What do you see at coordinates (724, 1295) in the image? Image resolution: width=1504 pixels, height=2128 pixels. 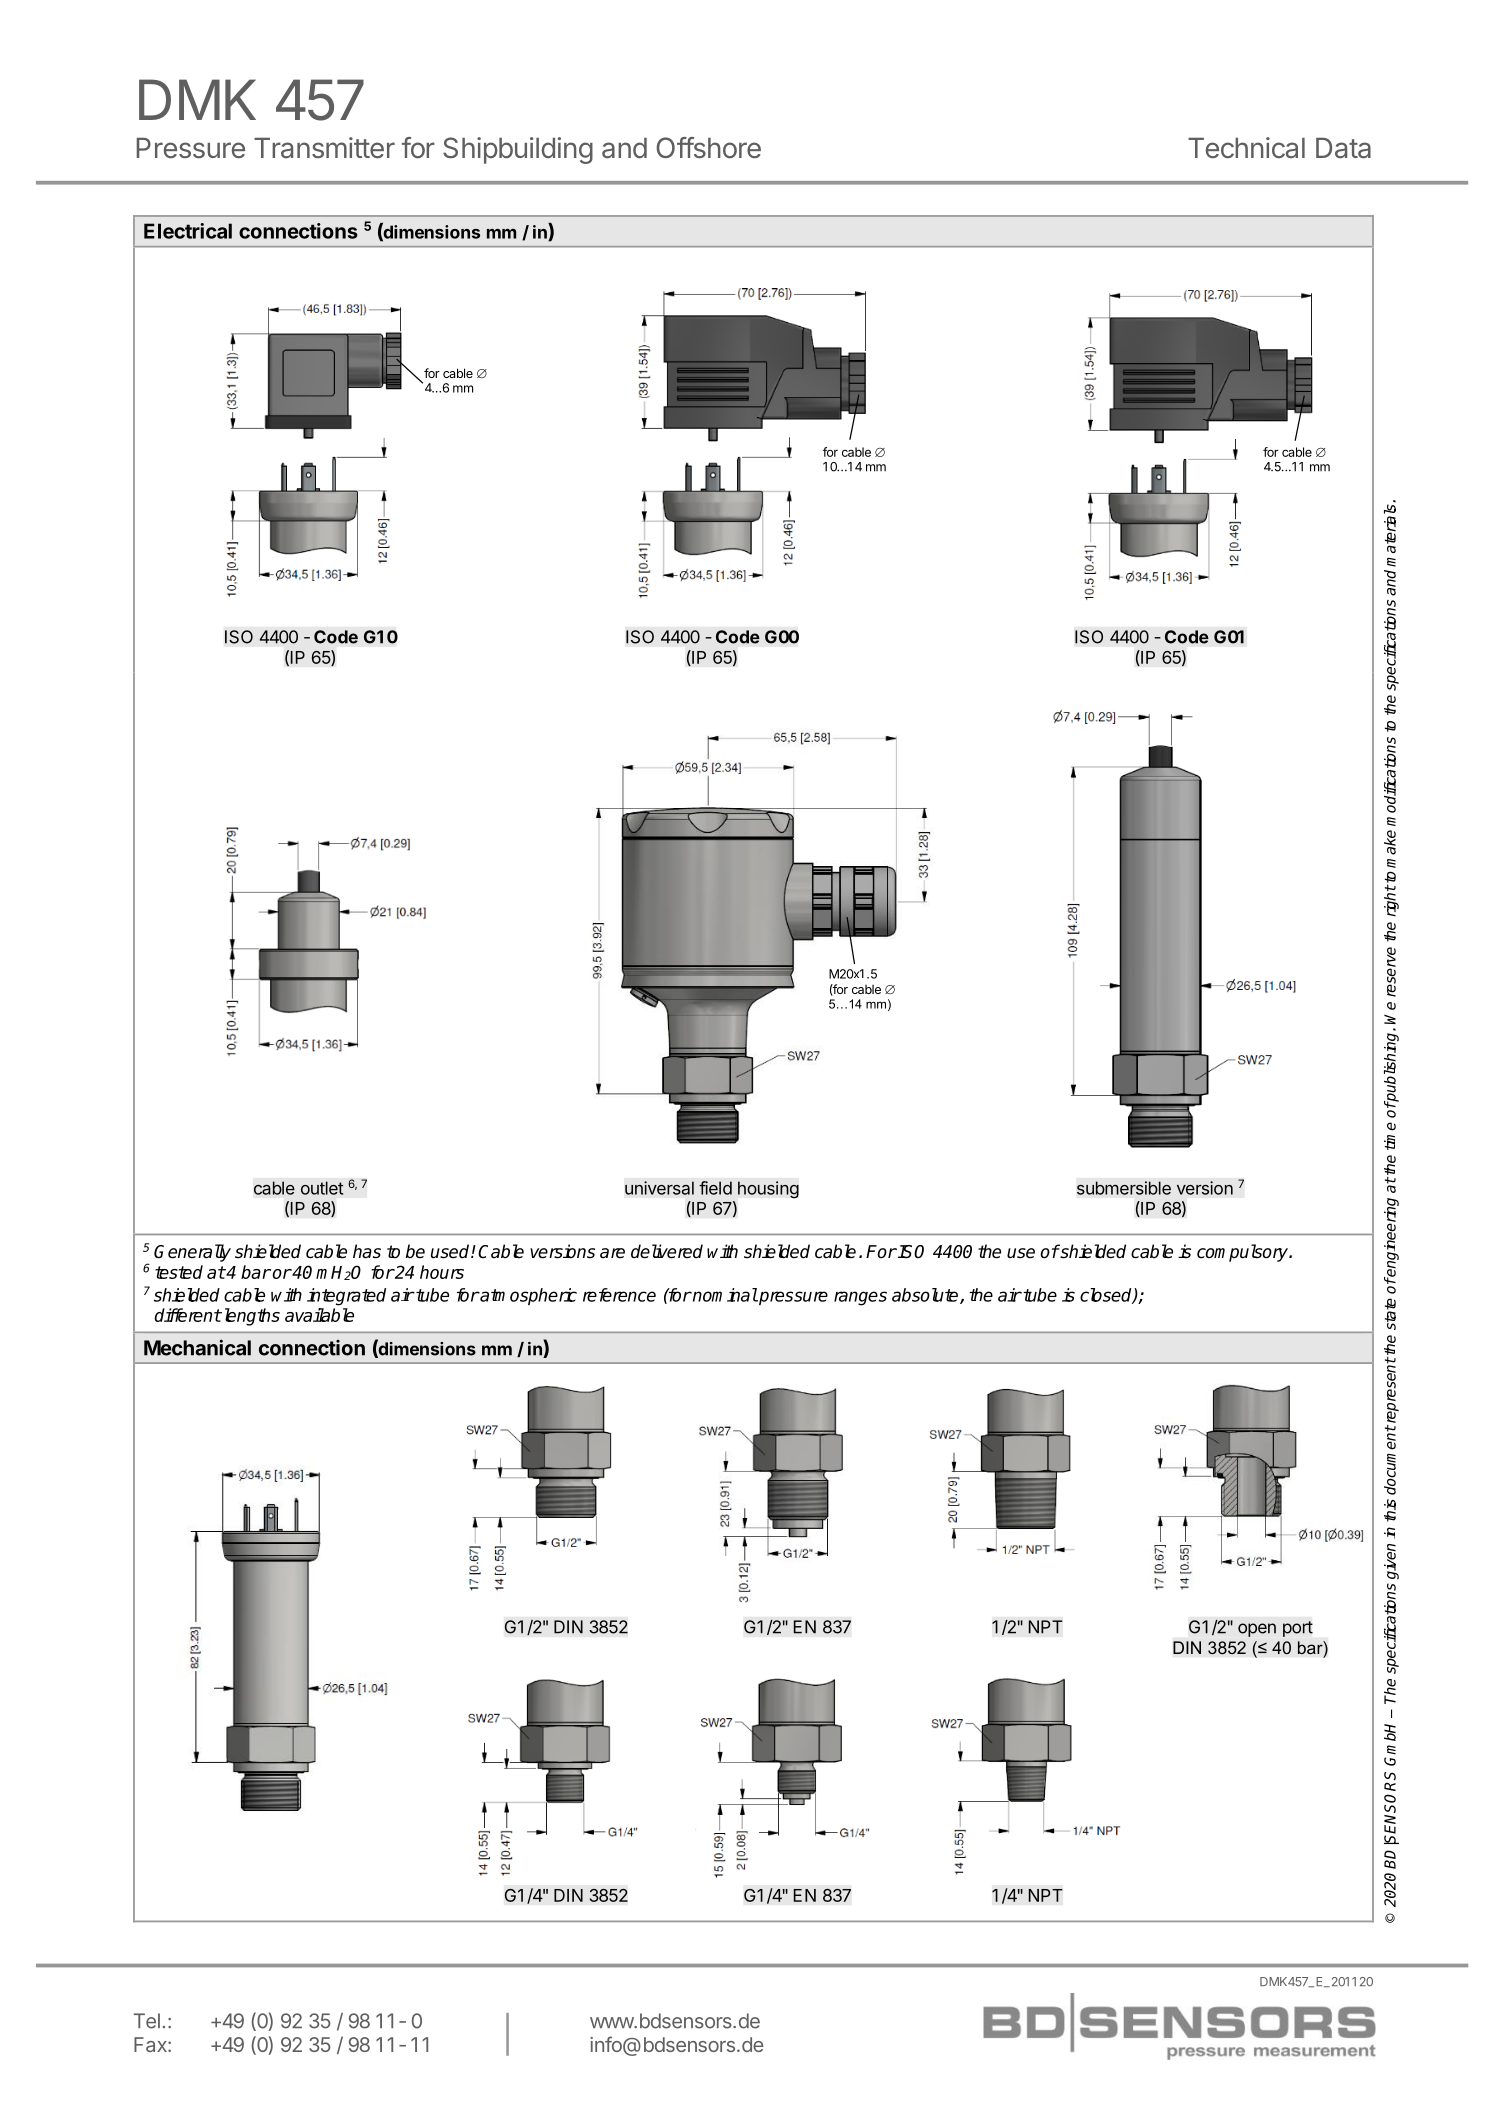 I see `nominal` at bounding box center [724, 1295].
